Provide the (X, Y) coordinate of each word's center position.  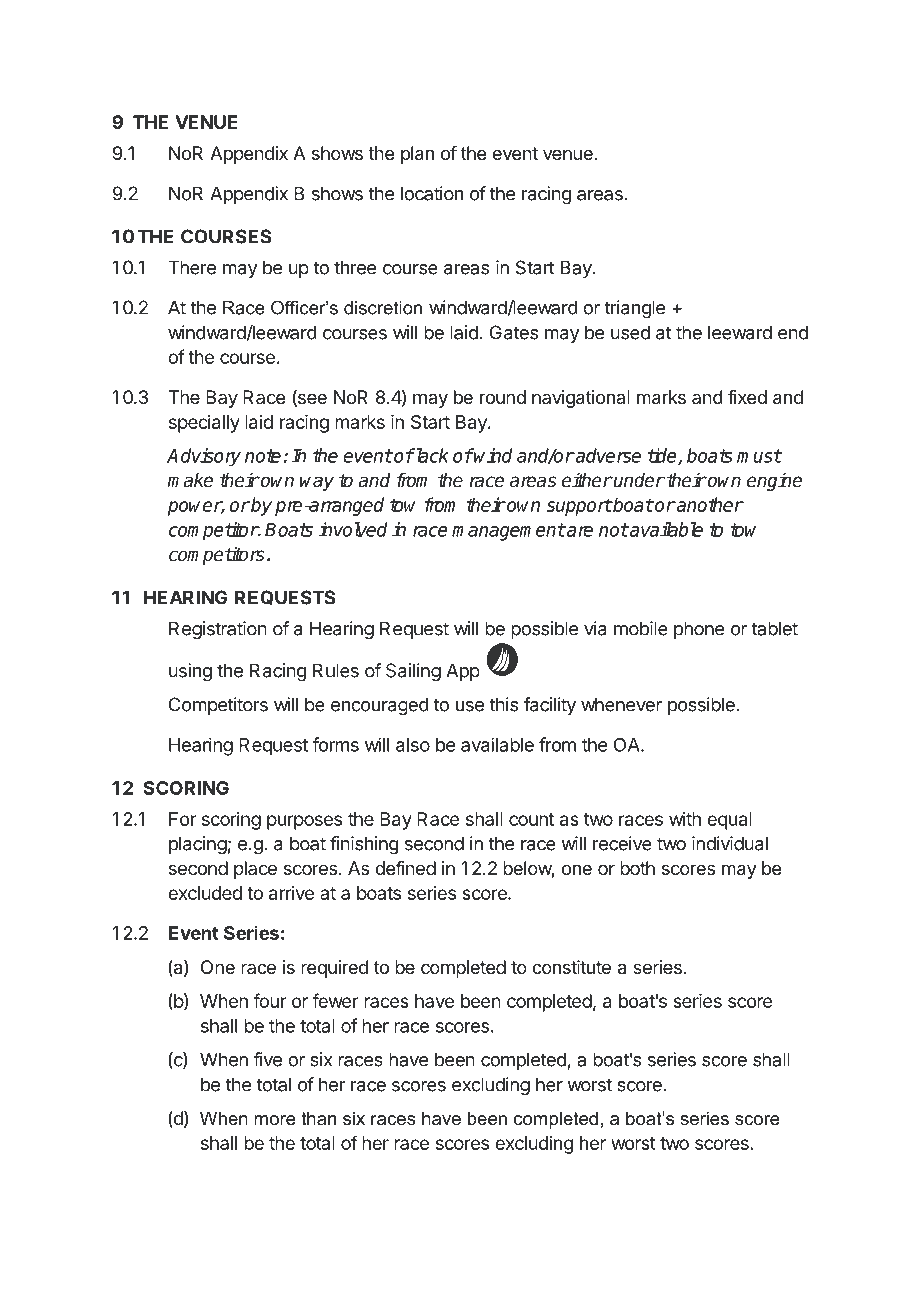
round (503, 397)
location (432, 193)
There (192, 267)
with (685, 819)
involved (353, 529)
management (508, 532)
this (503, 704)
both (637, 868)
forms (335, 744)
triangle (635, 309)
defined (405, 868)
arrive (291, 893)
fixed (747, 397)
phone (699, 630)
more (275, 1120)
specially (204, 424)
